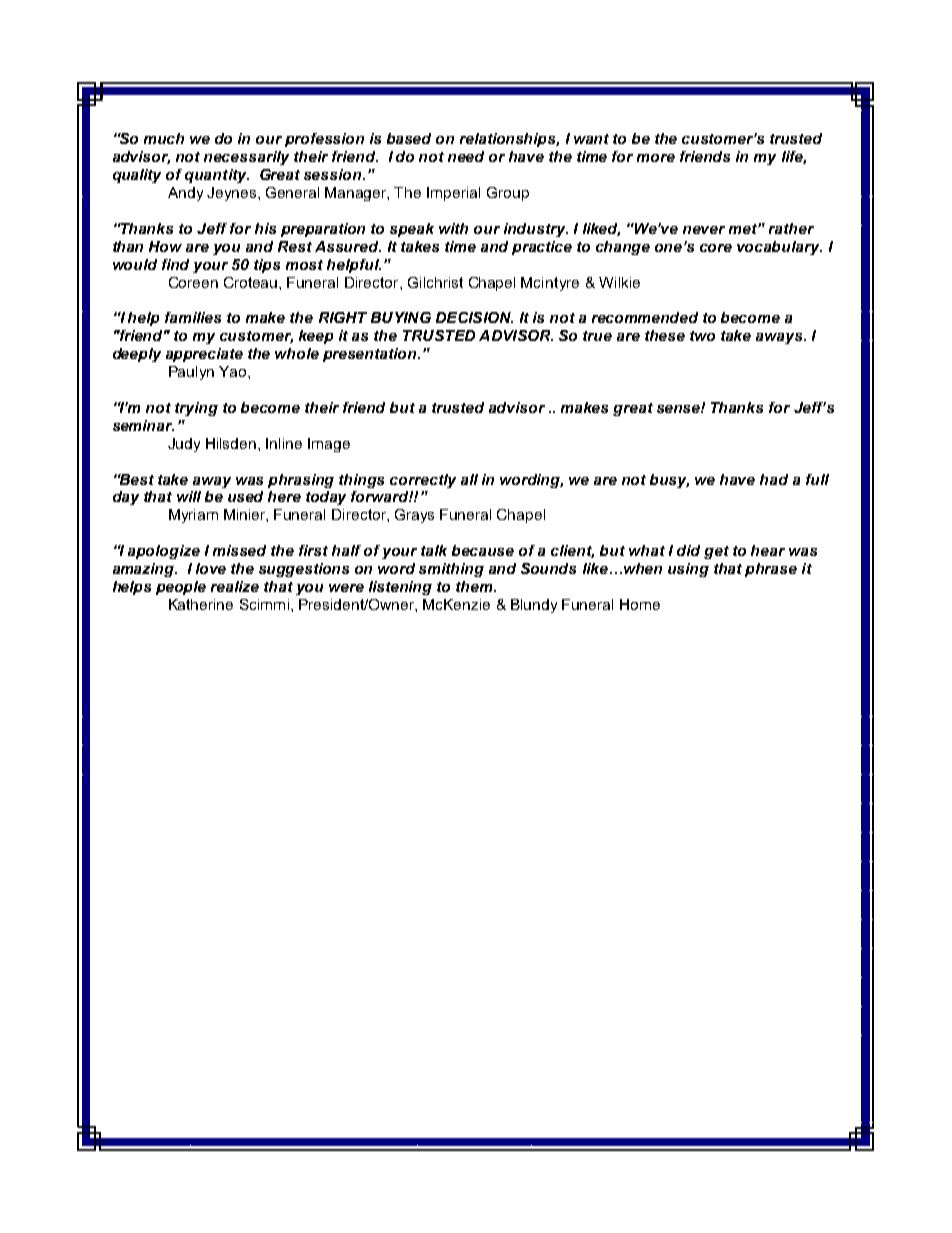 This page has height=1233, width=952. What do you see at coordinates (469, 479) in the page?
I see `all` at bounding box center [469, 479].
